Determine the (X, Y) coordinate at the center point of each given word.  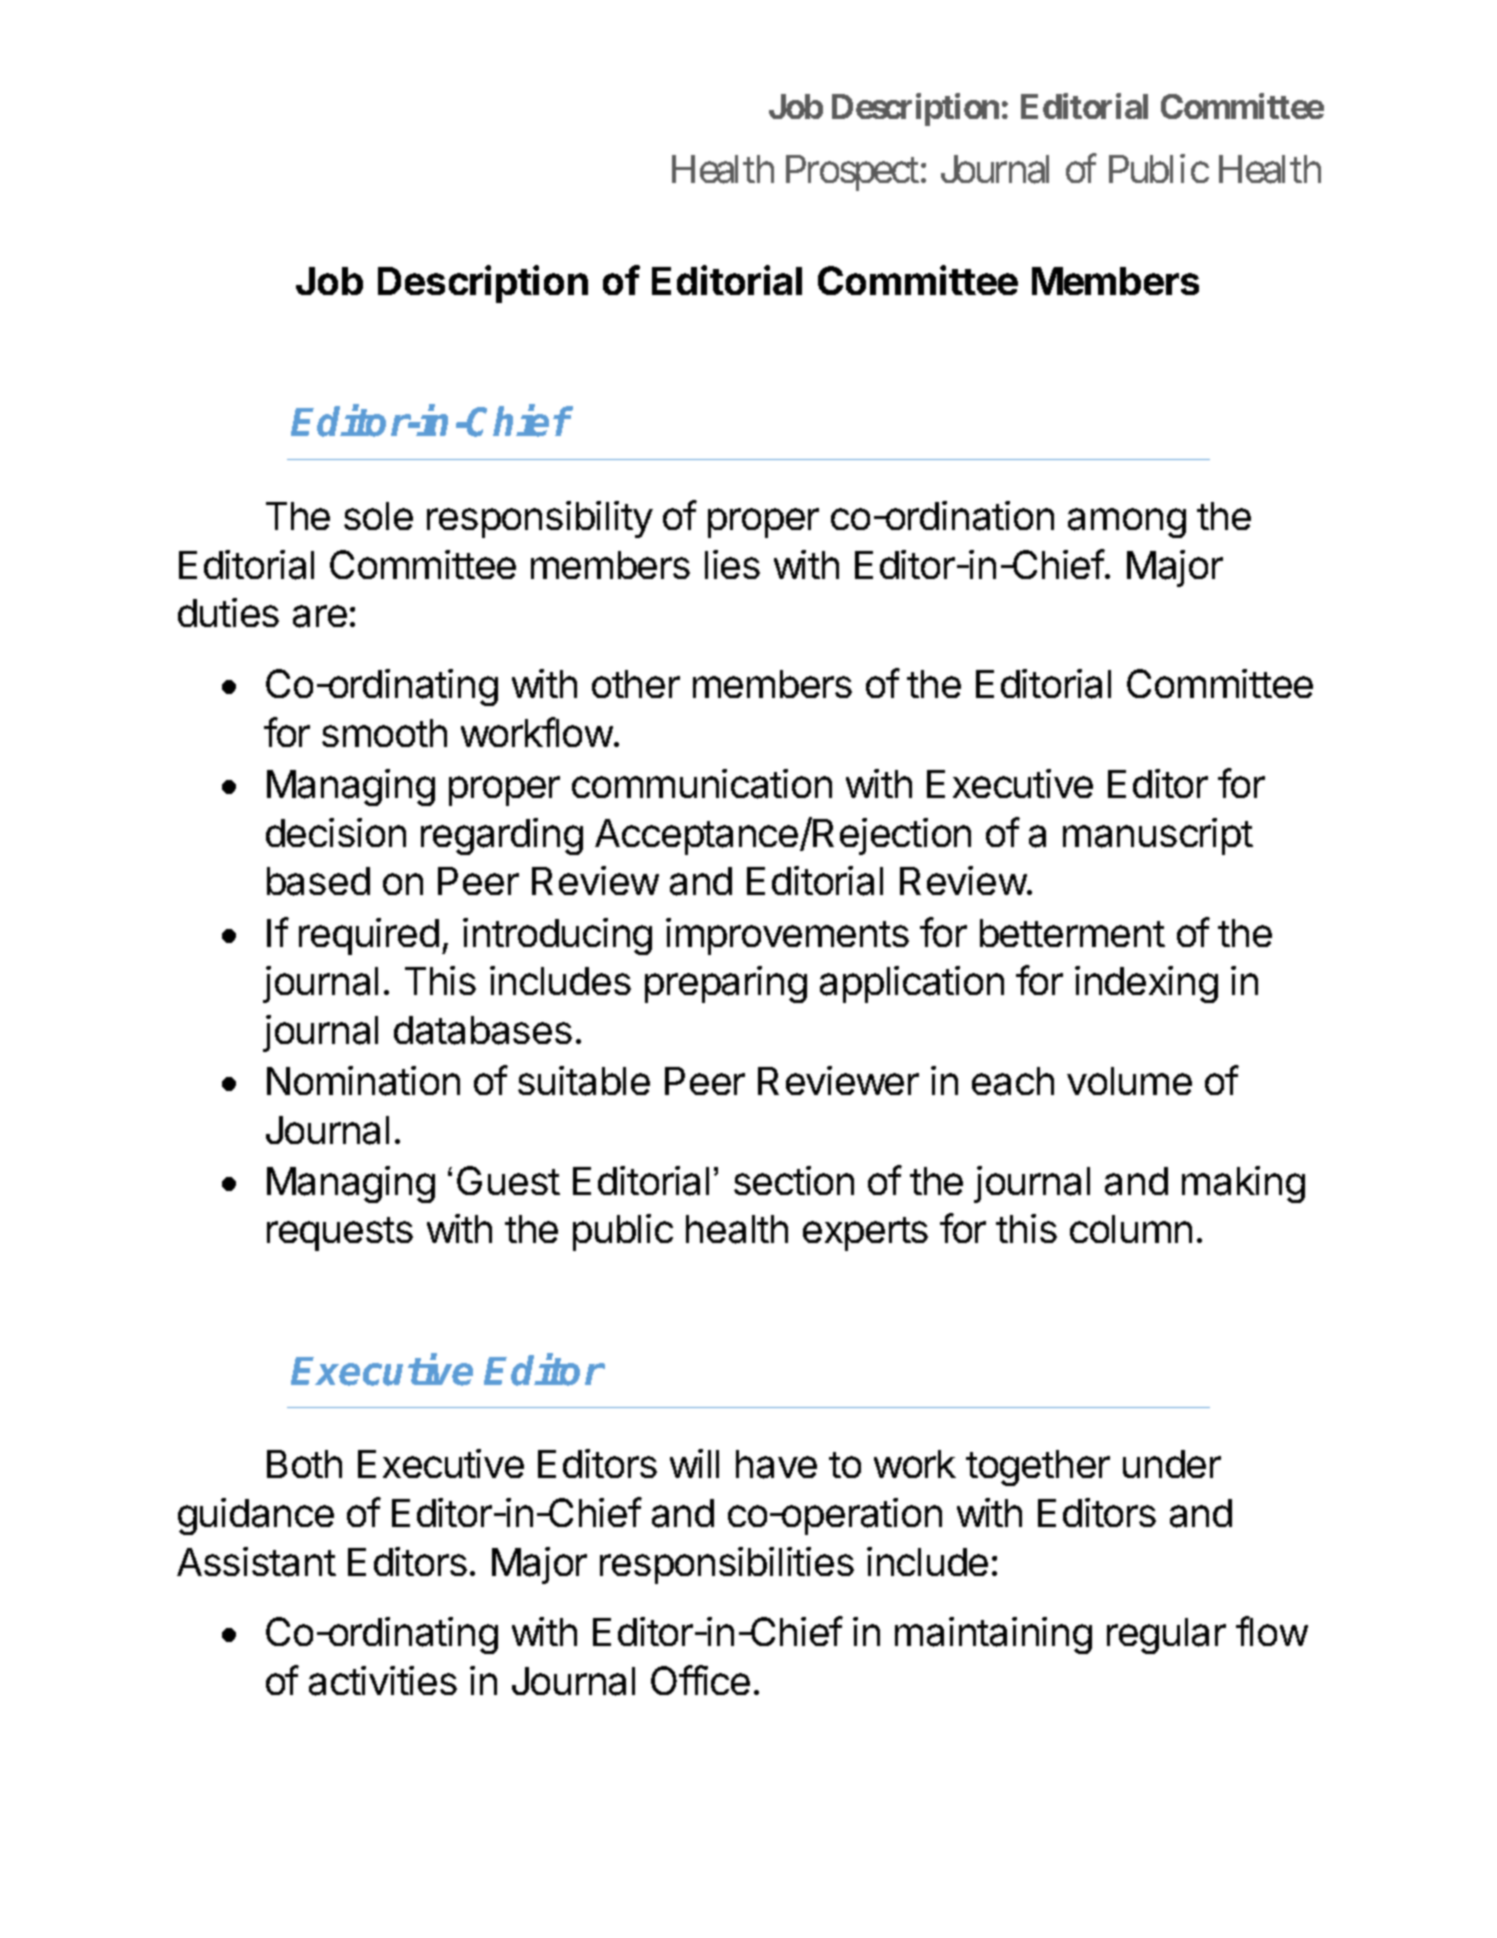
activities (383, 1681)
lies (732, 564)
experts (865, 1234)
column (1131, 1229)
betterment (1072, 933)
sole (378, 516)
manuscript (1158, 836)
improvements (787, 936)
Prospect (852, 173)
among (1127, 523)
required (369, 936)
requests (340, 1234)
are (320, 616)
